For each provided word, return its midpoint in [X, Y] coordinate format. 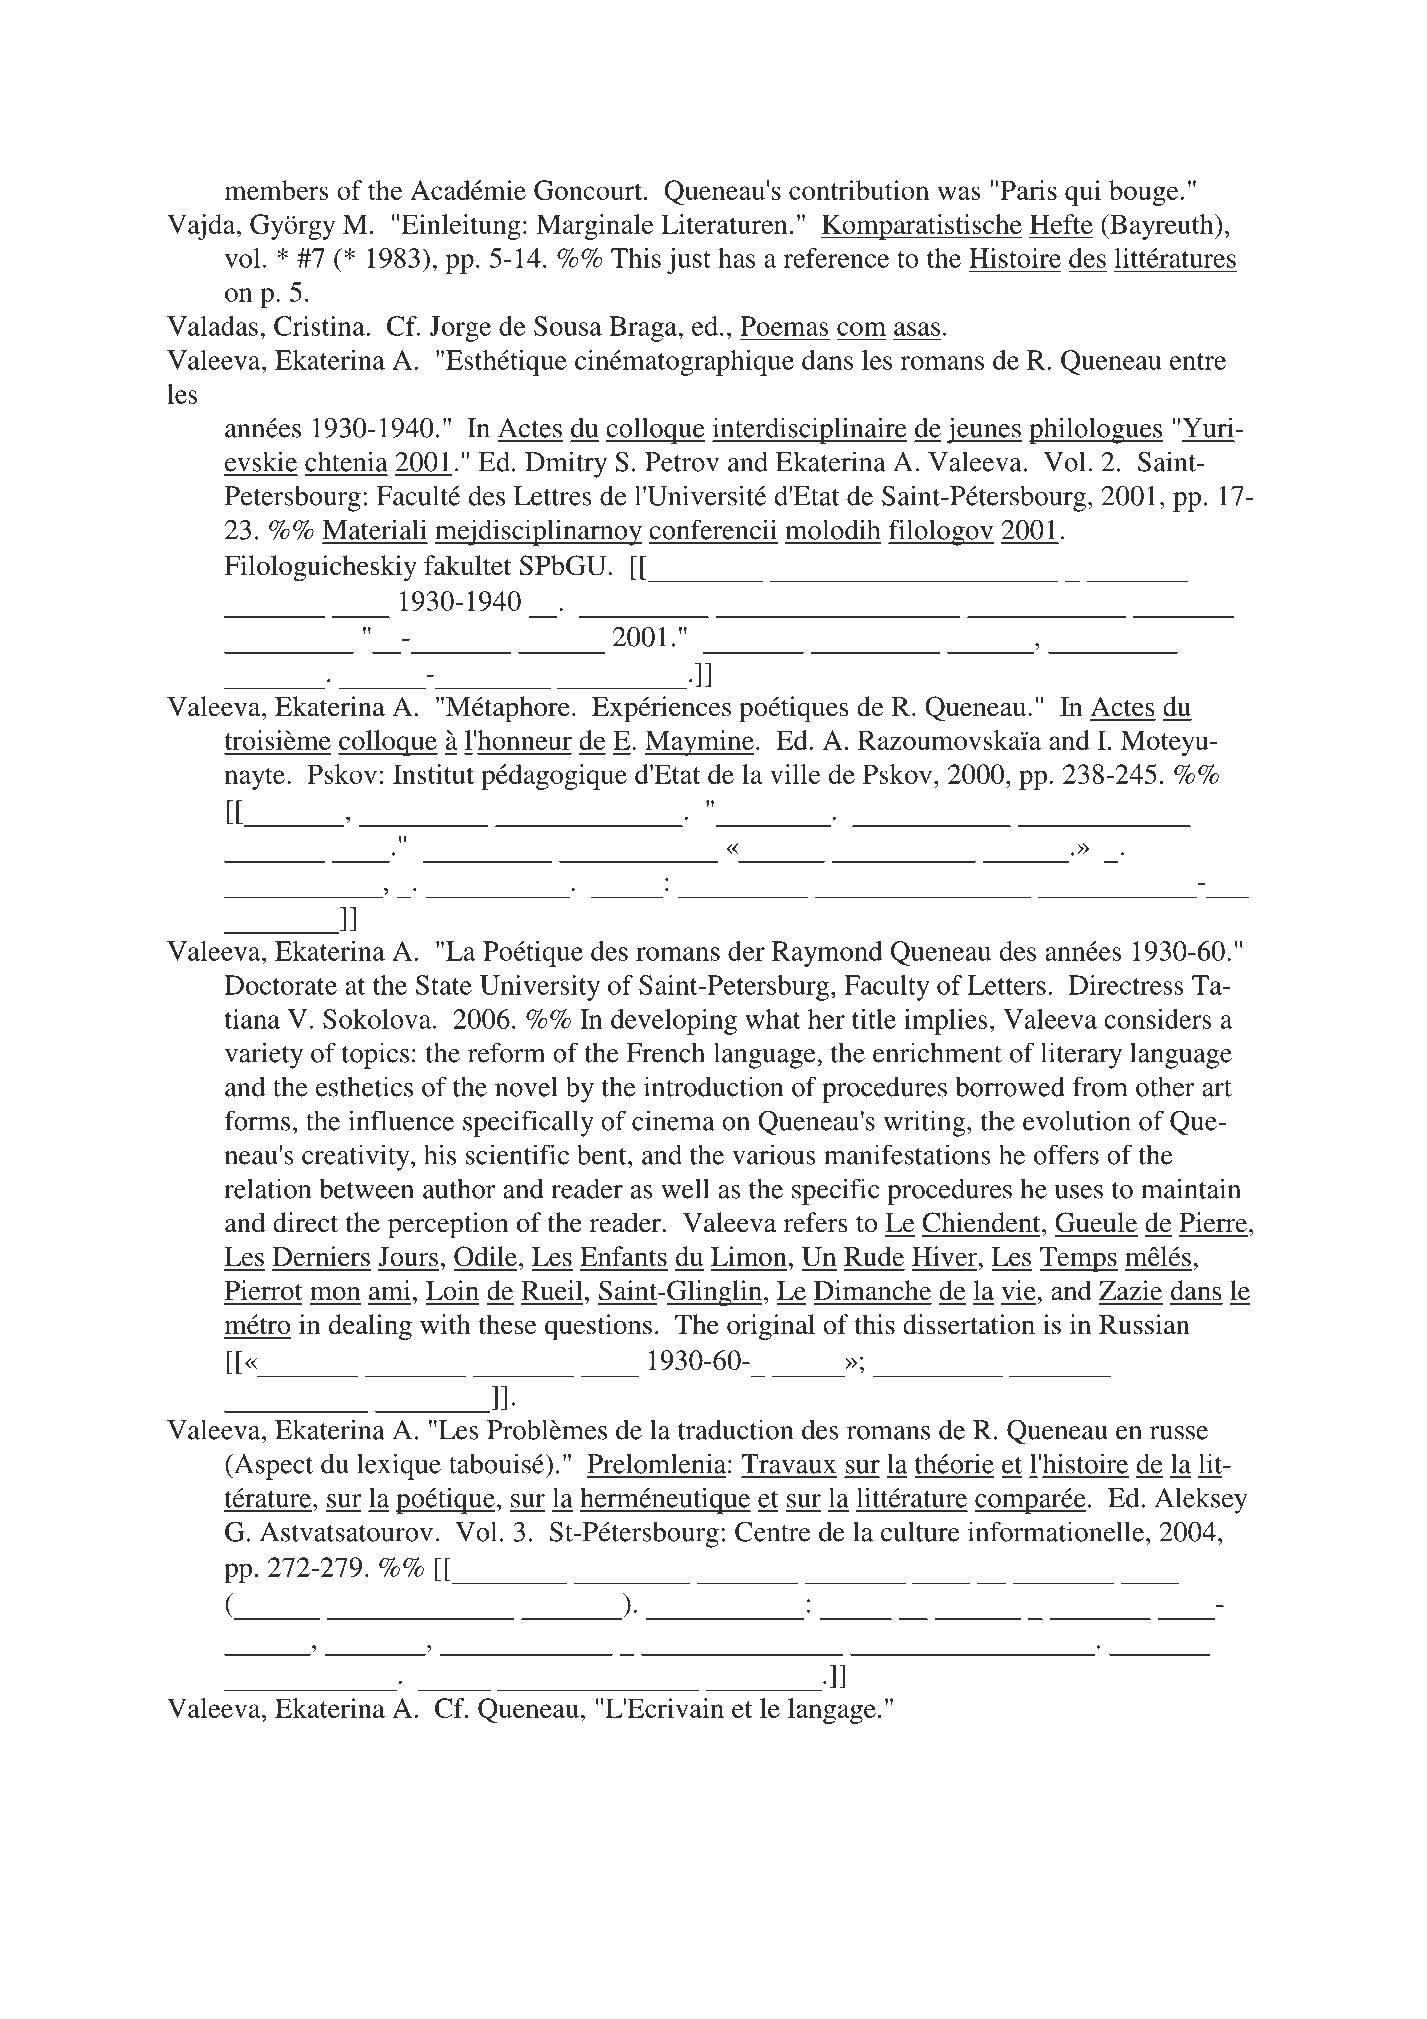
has [736, 258]
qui [1083, 193]
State [444, 985]
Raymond [827, 954]
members [277, 190]
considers [1157, 1019]
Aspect [272, 1467]
